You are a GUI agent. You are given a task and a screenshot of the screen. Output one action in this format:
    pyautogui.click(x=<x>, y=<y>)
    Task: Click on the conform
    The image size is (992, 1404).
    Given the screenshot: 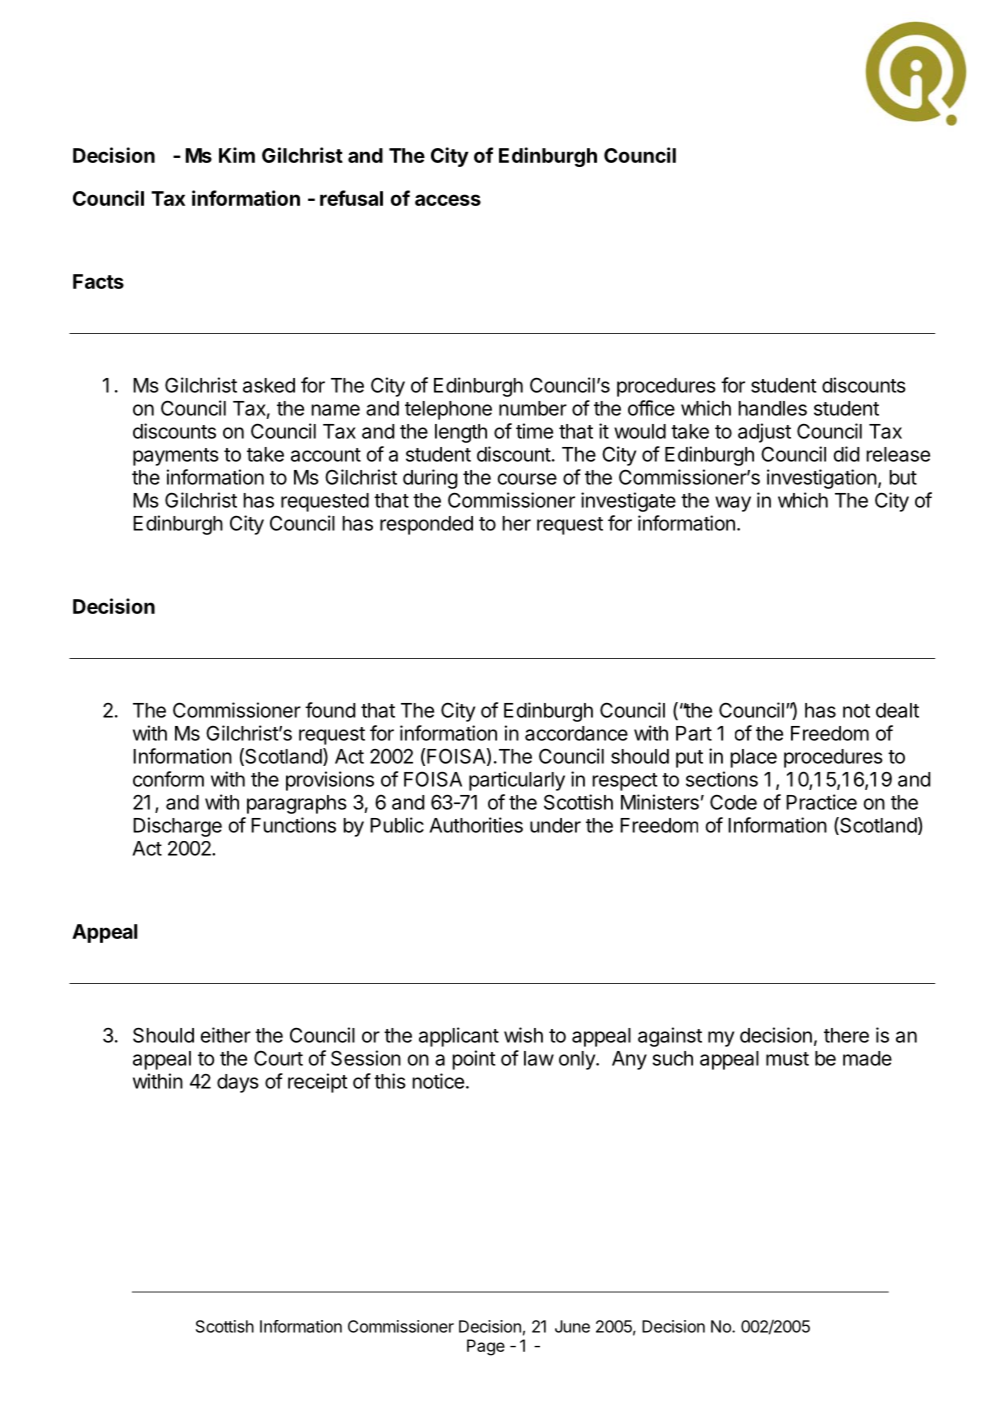 What is the action you would take?
    pyautogui.click(x=168, y=779)
